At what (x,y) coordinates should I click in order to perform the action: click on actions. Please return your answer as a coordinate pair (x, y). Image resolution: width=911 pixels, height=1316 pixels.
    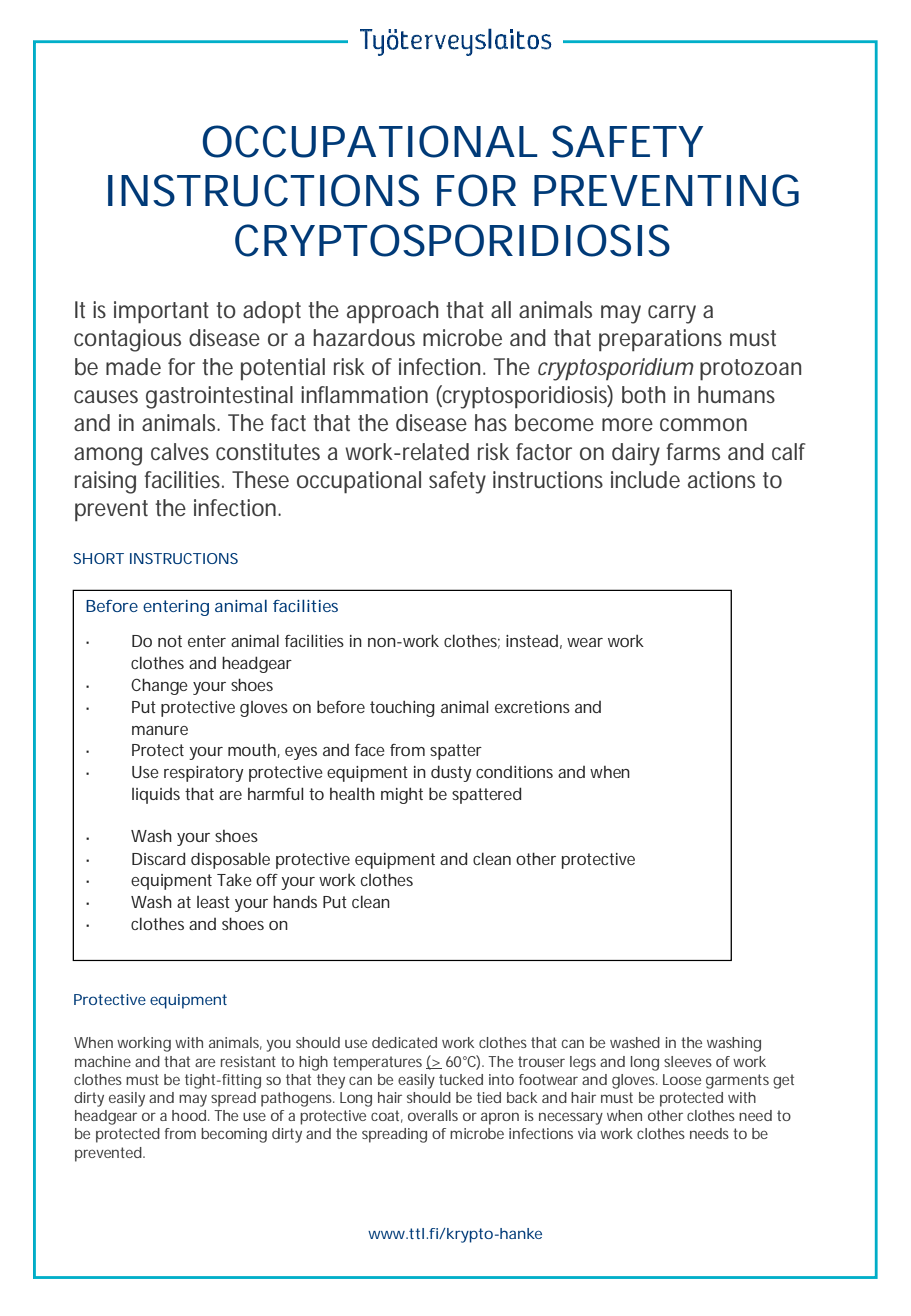
    Looking at the image, I should click on (721, 480).
